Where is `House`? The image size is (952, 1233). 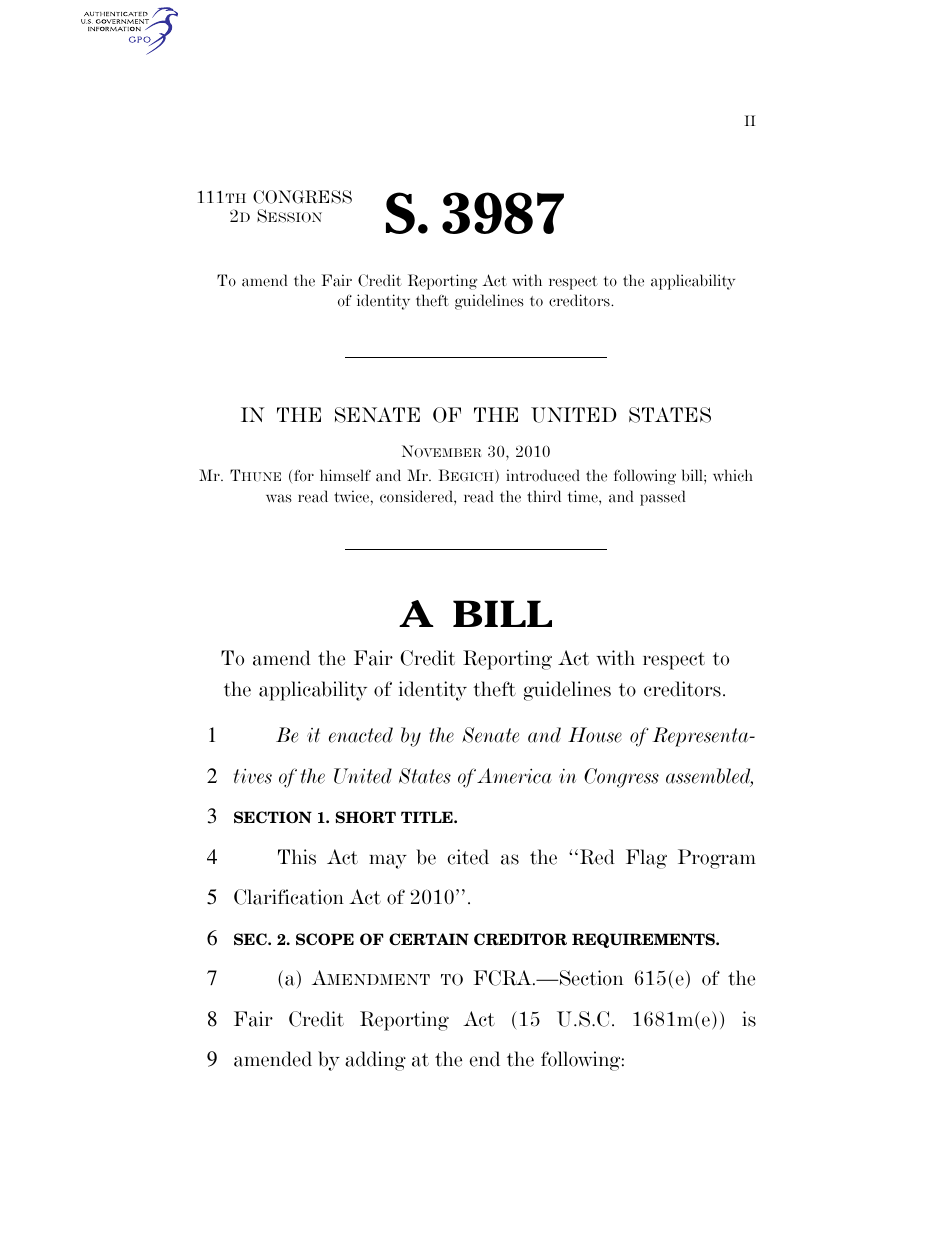 House is located at coordinates (595, 735).
